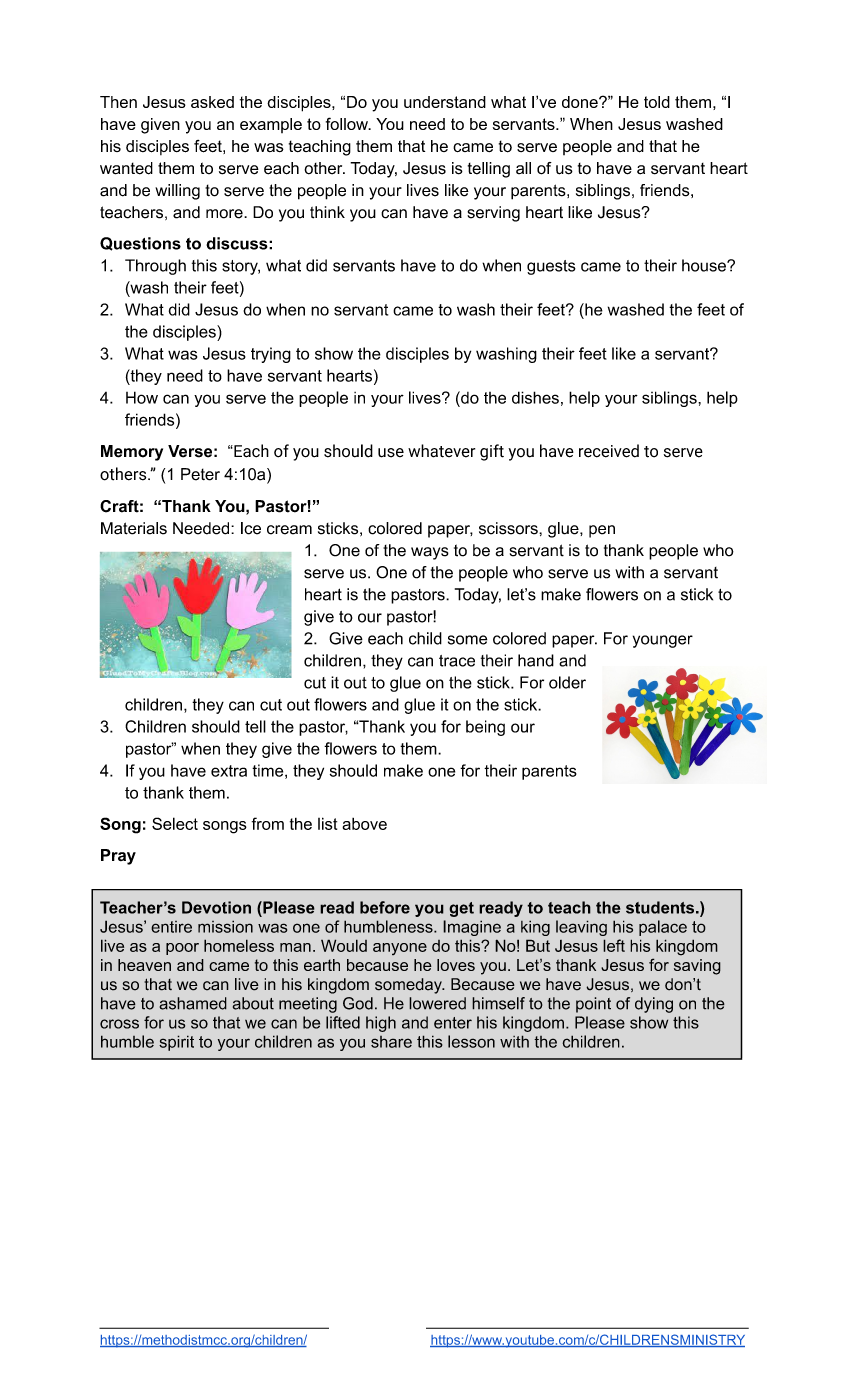 This screenshot has width=849, height=1400. I want to click on being, so click(485, 728).
